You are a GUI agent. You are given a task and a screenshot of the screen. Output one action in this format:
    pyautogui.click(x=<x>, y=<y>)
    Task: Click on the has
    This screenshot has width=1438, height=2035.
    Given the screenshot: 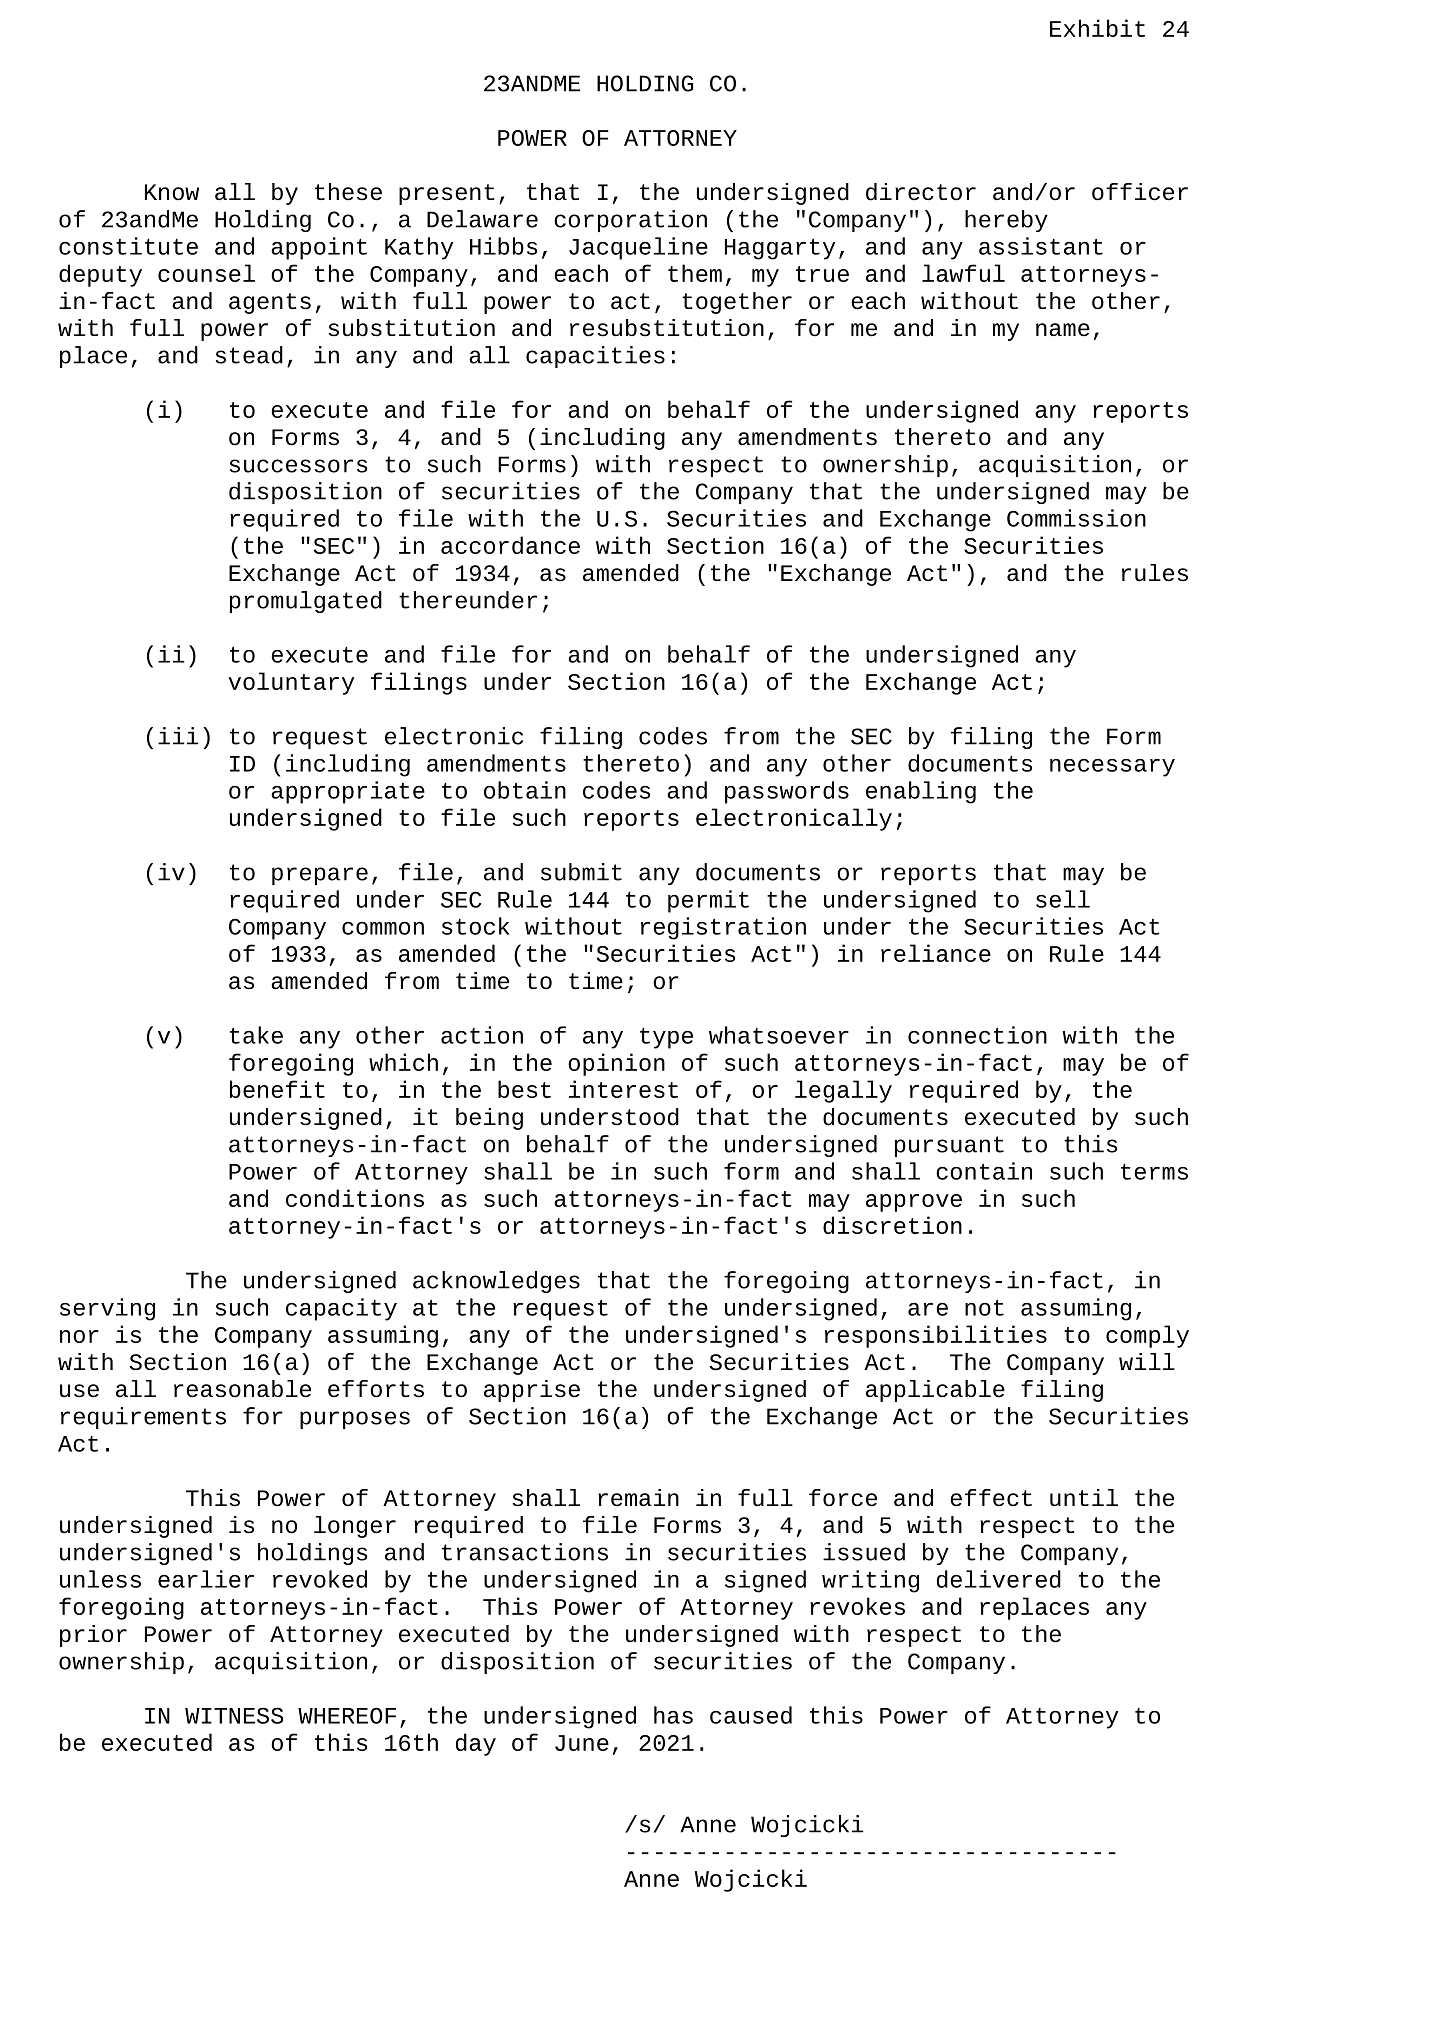 What is the action you would take?
    pyautogui.click(x=673, y=1715)
